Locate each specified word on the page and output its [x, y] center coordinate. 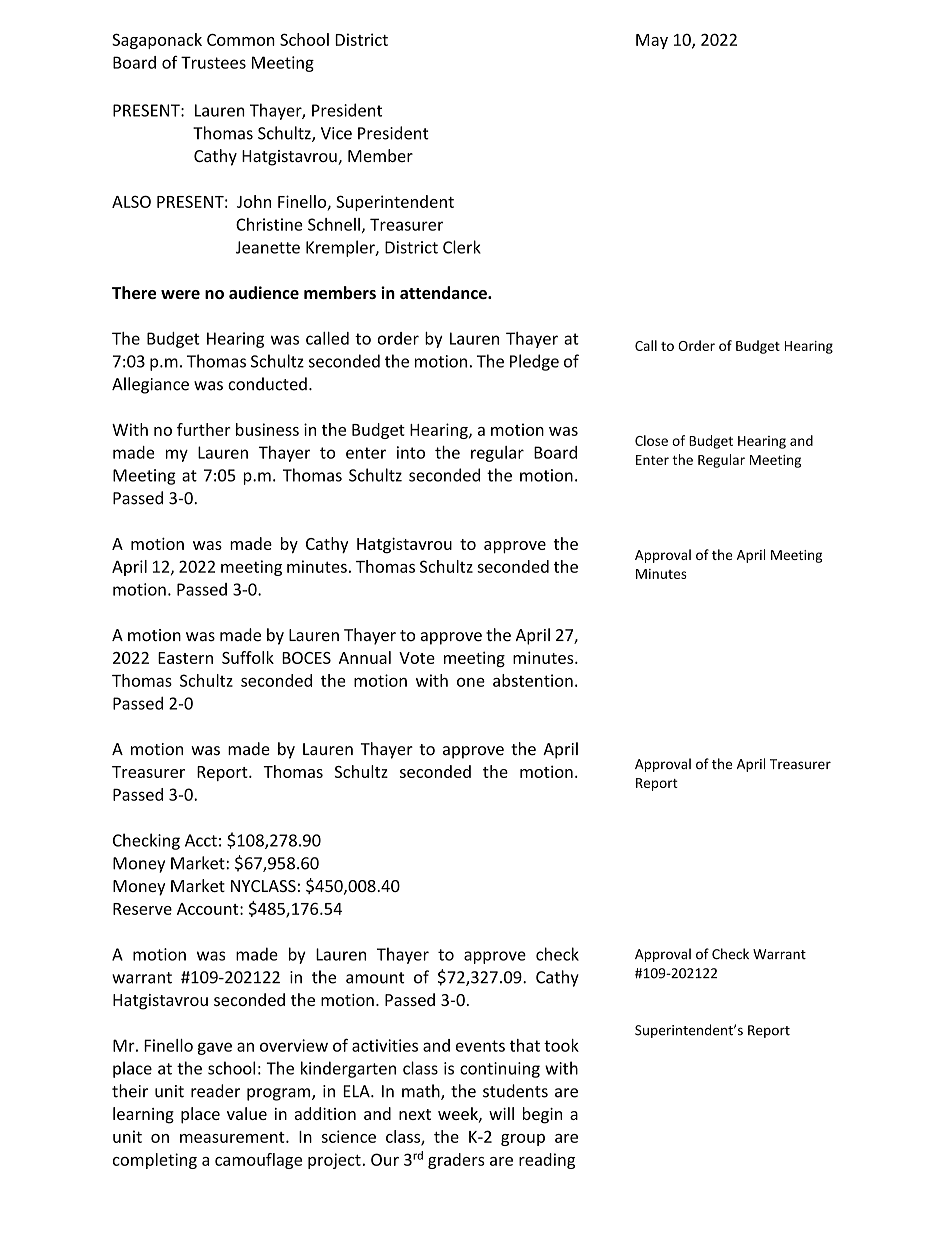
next [415, 1114]
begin [542, 1115]
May [652, 41]
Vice [336, 133]
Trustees [213, 62]
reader [215, 1091]
